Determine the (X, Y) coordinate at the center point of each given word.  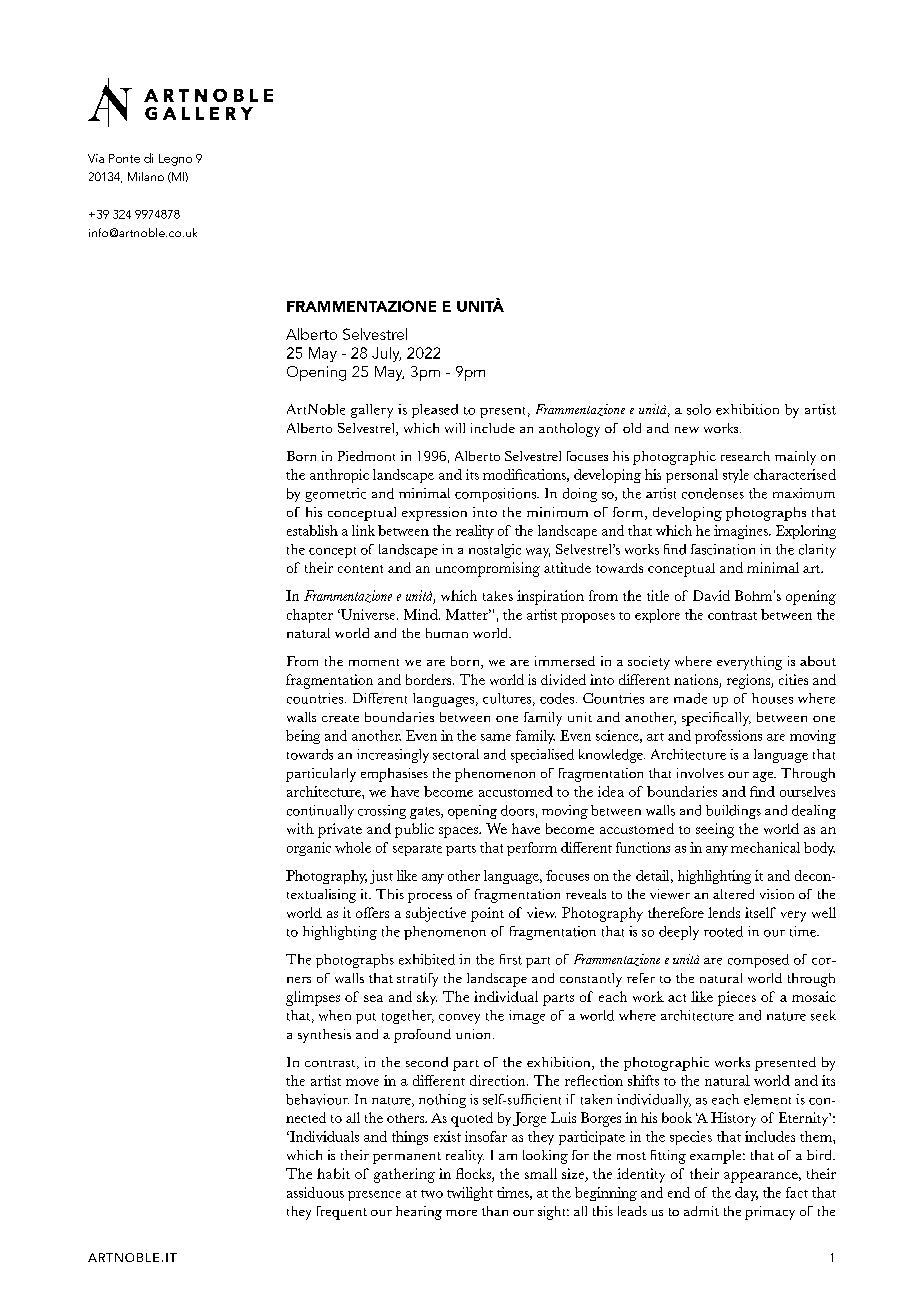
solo (699, 409)
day (746, 1194)
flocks (474, 1173)
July (386, 354)
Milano (146, 176)
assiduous (315, 1192)
